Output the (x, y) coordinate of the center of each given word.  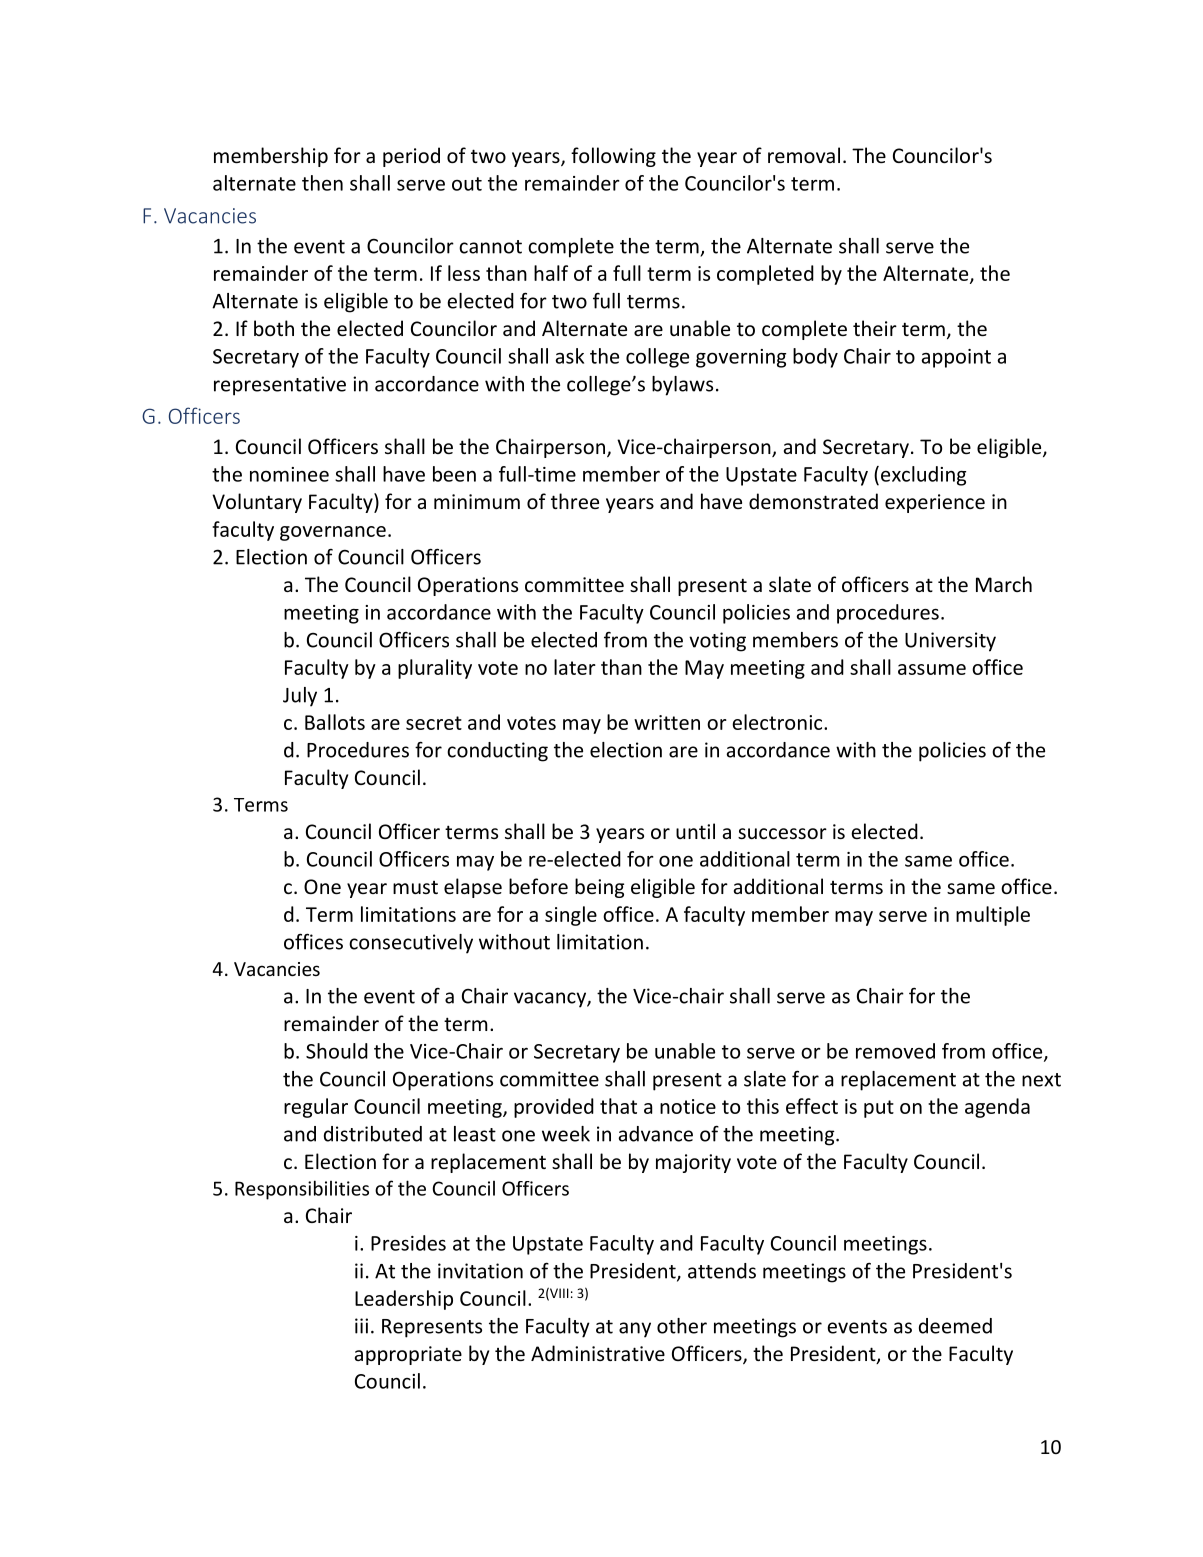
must (415, 887)
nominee (289, 474)
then (322, 183)
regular (316, 1108)
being (599, 888)
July (300, 697)
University (950, 642)
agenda (997, 1108)
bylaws (682, 386)
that (618, 1106)
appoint (956, 358)
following (613, 157)
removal (804, 155)
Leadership (404, 1300)
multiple (993, 916)
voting (717, 642)
